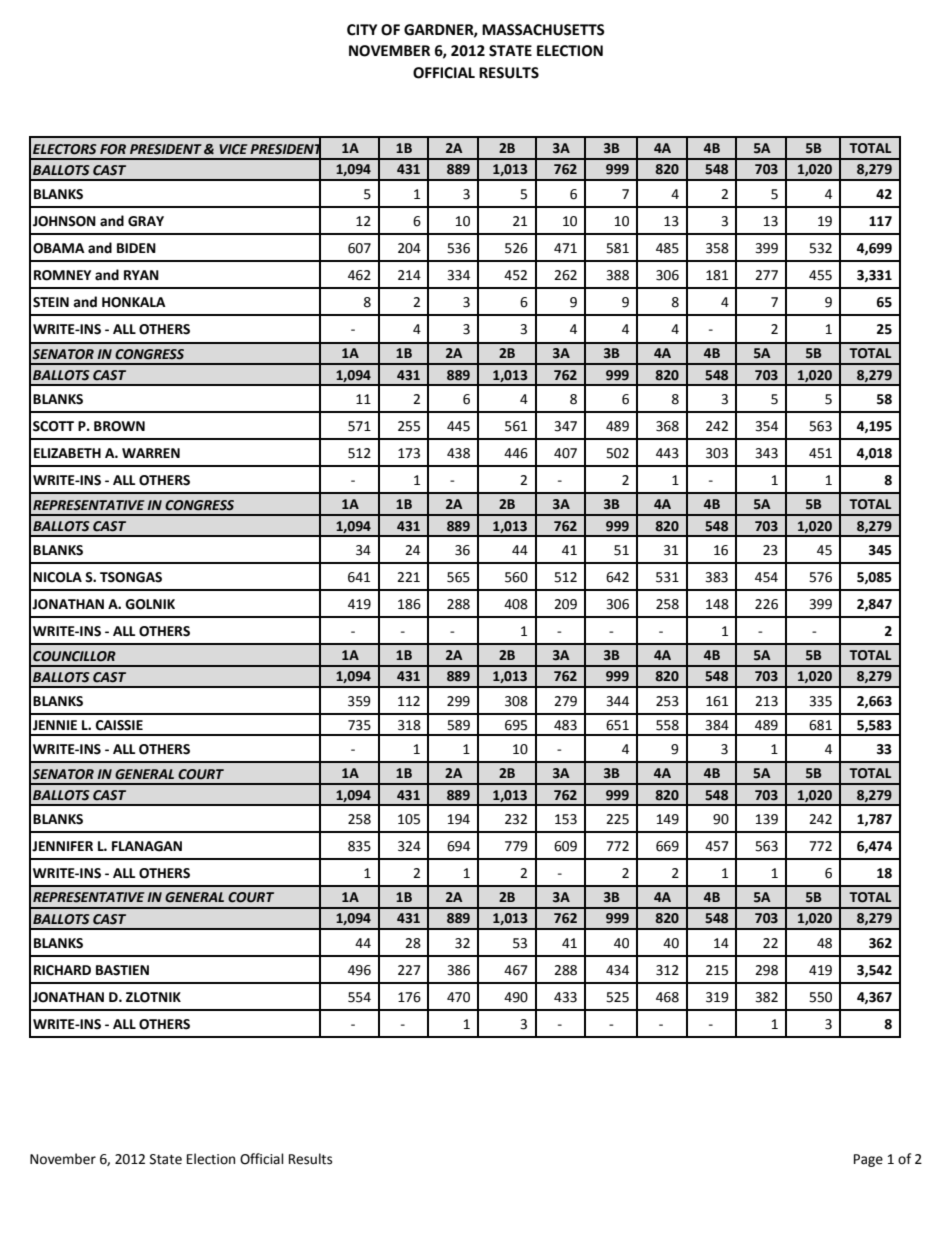  I want to click on BIDEN, so click(136, 248).
